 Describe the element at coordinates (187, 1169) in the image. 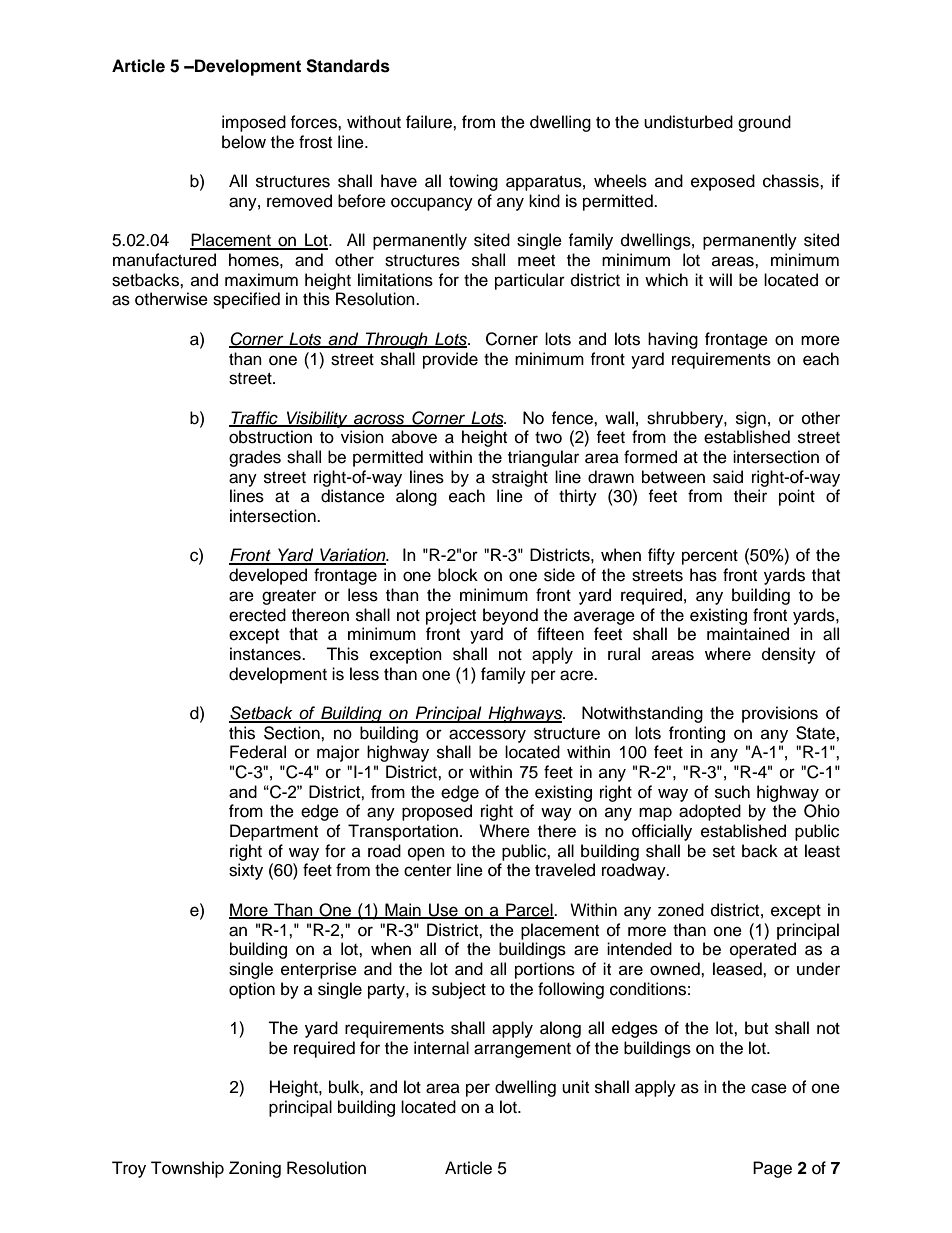

I see `Township` at that location.
